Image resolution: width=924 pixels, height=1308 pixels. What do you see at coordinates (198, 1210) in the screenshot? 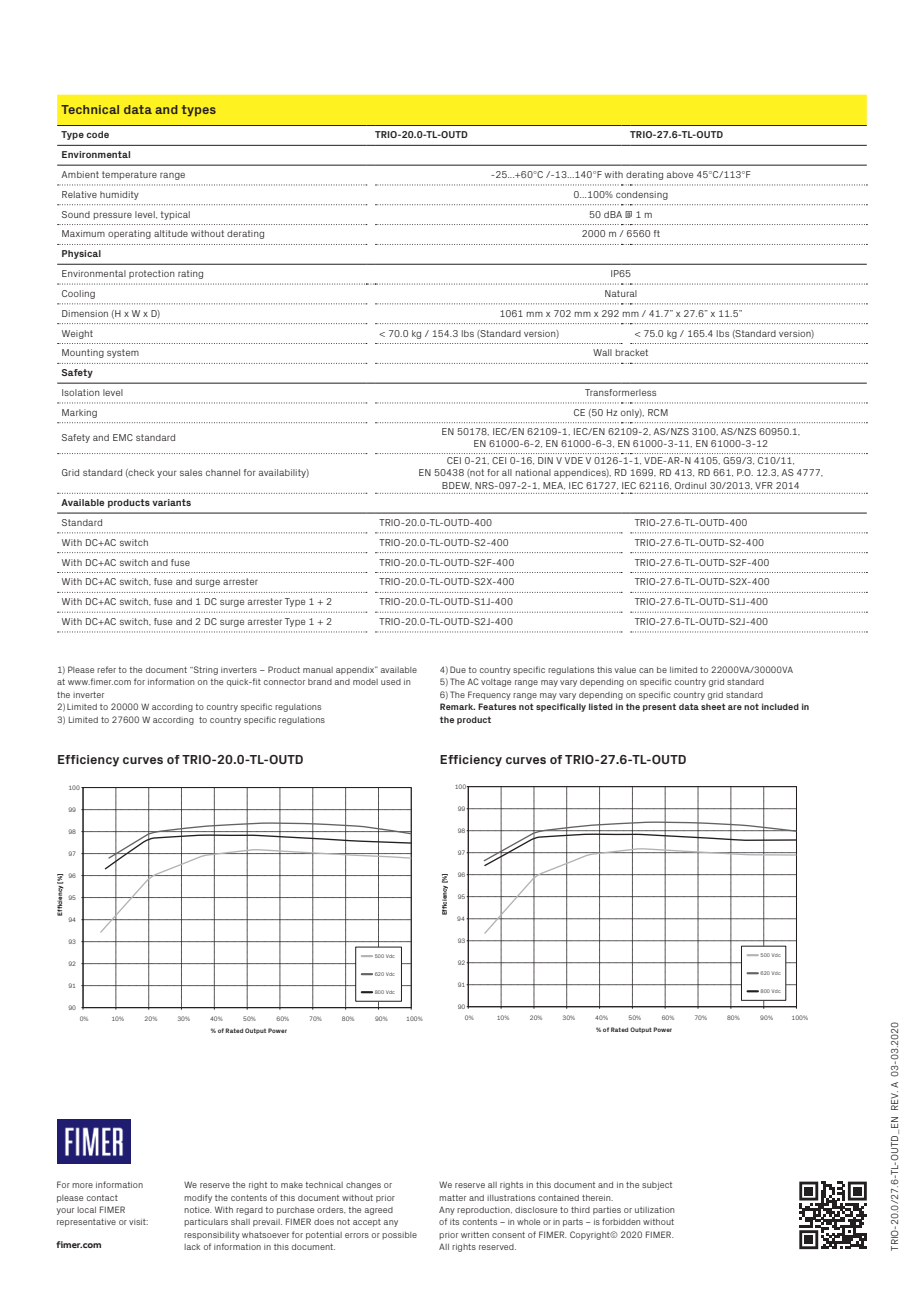
I see `notice` at bounding box center [198, 1210].
